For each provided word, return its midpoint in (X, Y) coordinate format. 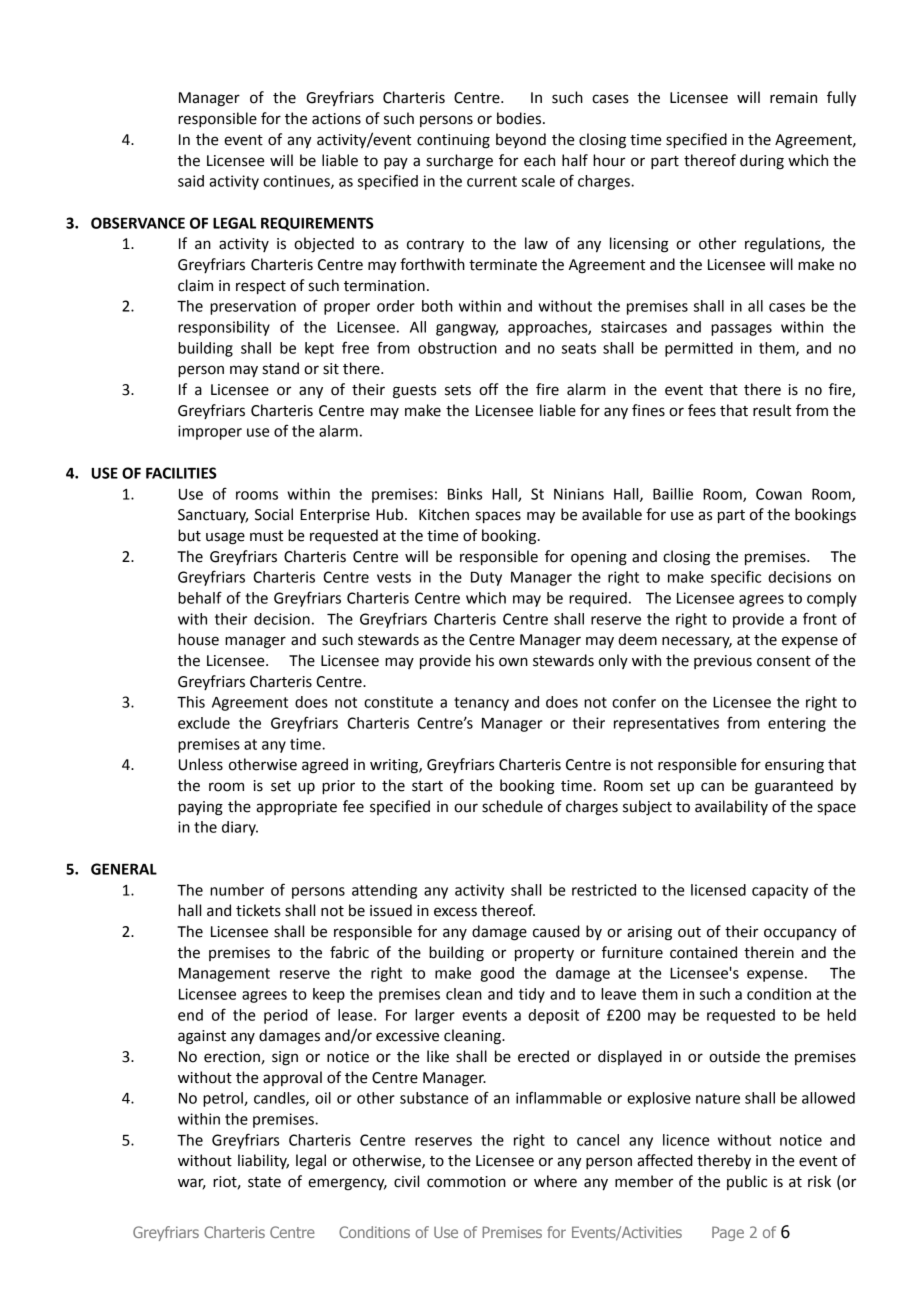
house (198, 639)
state (264, 1182)
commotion (466, 1182)
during (762, 162)
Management (224, 975)
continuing (453, 141)
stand (281, 368)
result (772, 410)
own (513, 662)
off (489, 389)
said (191, 181)
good (497, 974)
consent (784, 661)
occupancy (800, 934)
